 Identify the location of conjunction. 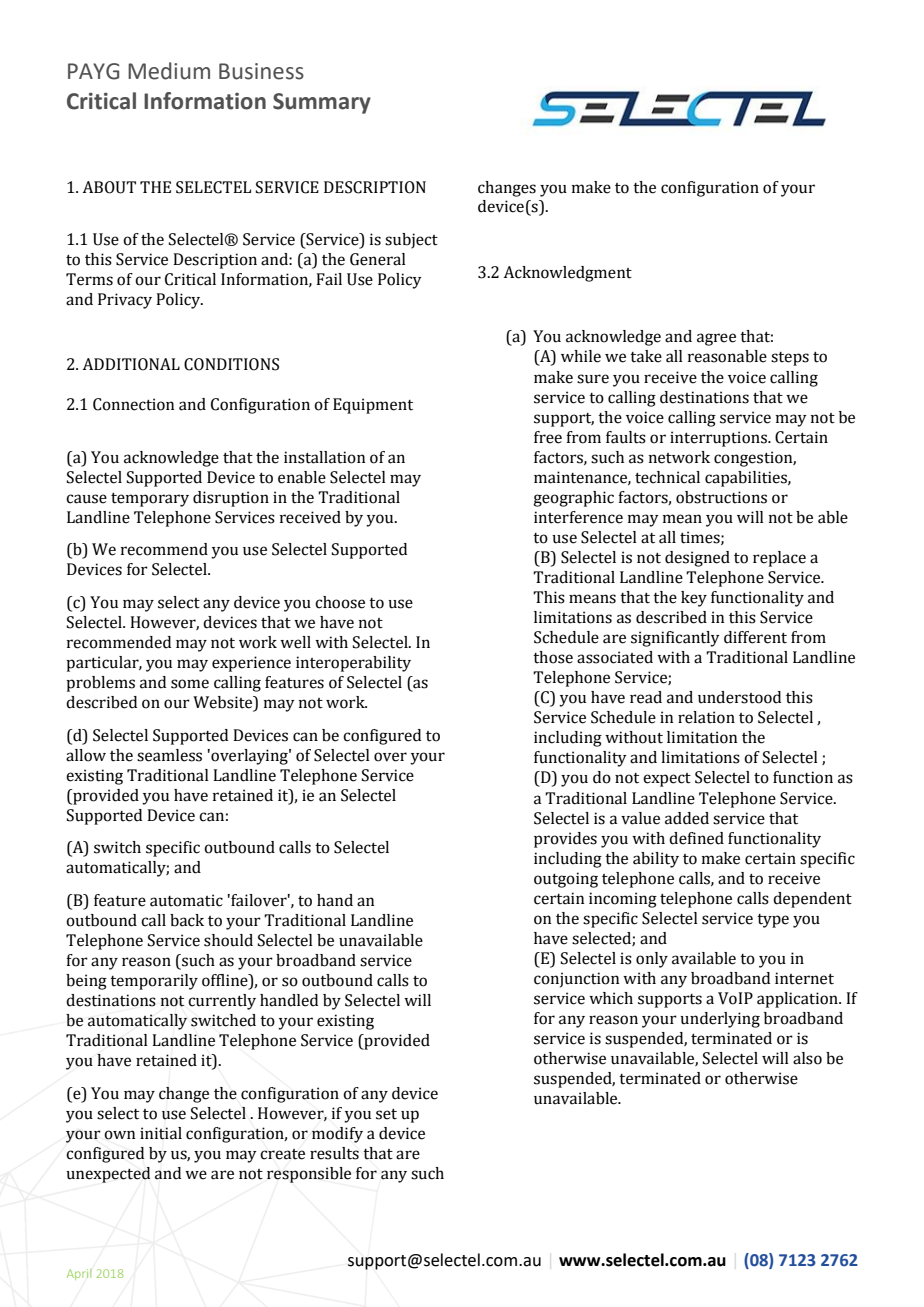
(577, 980).
